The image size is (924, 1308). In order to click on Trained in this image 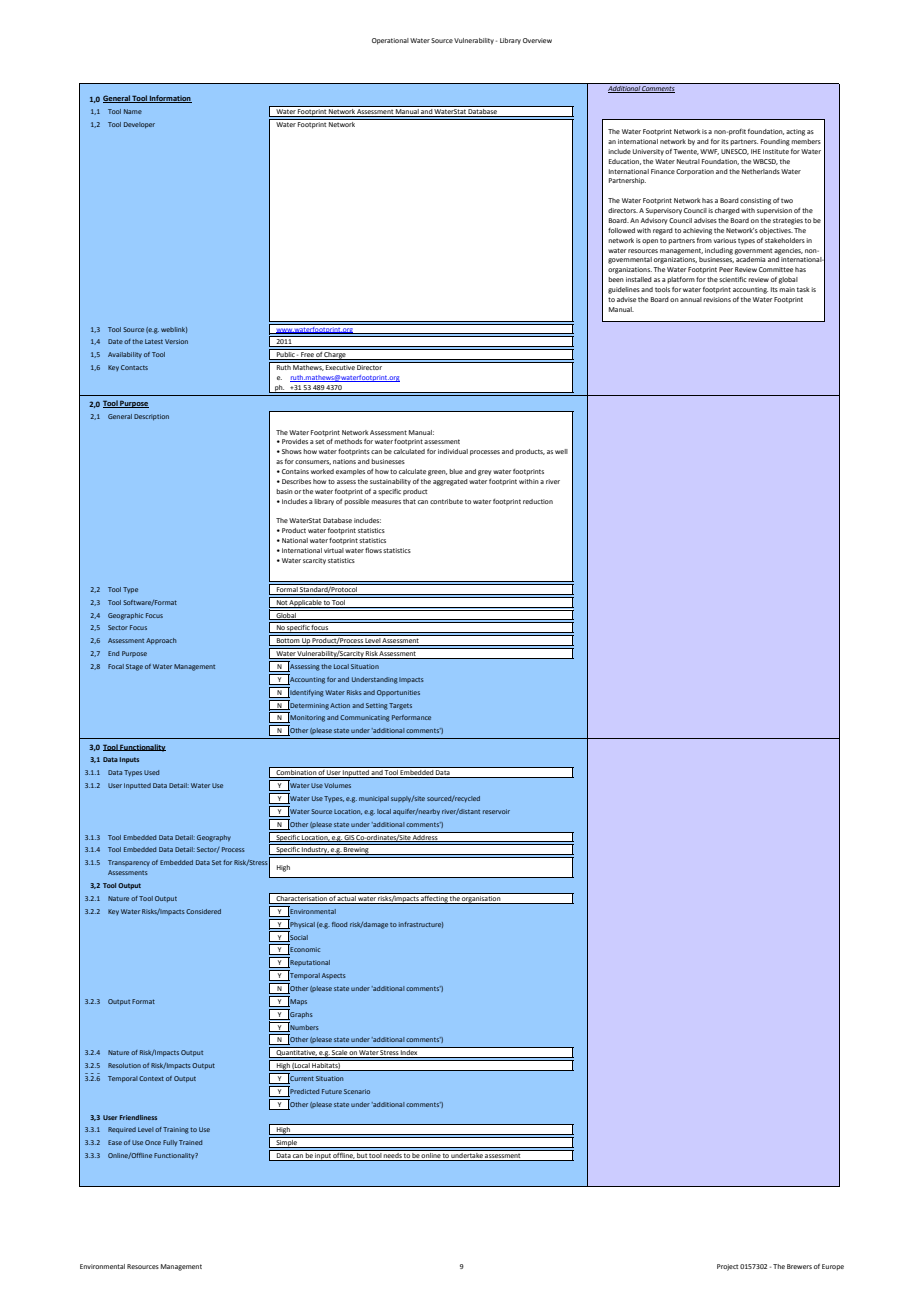, I will do `click(190, 1142)`.
